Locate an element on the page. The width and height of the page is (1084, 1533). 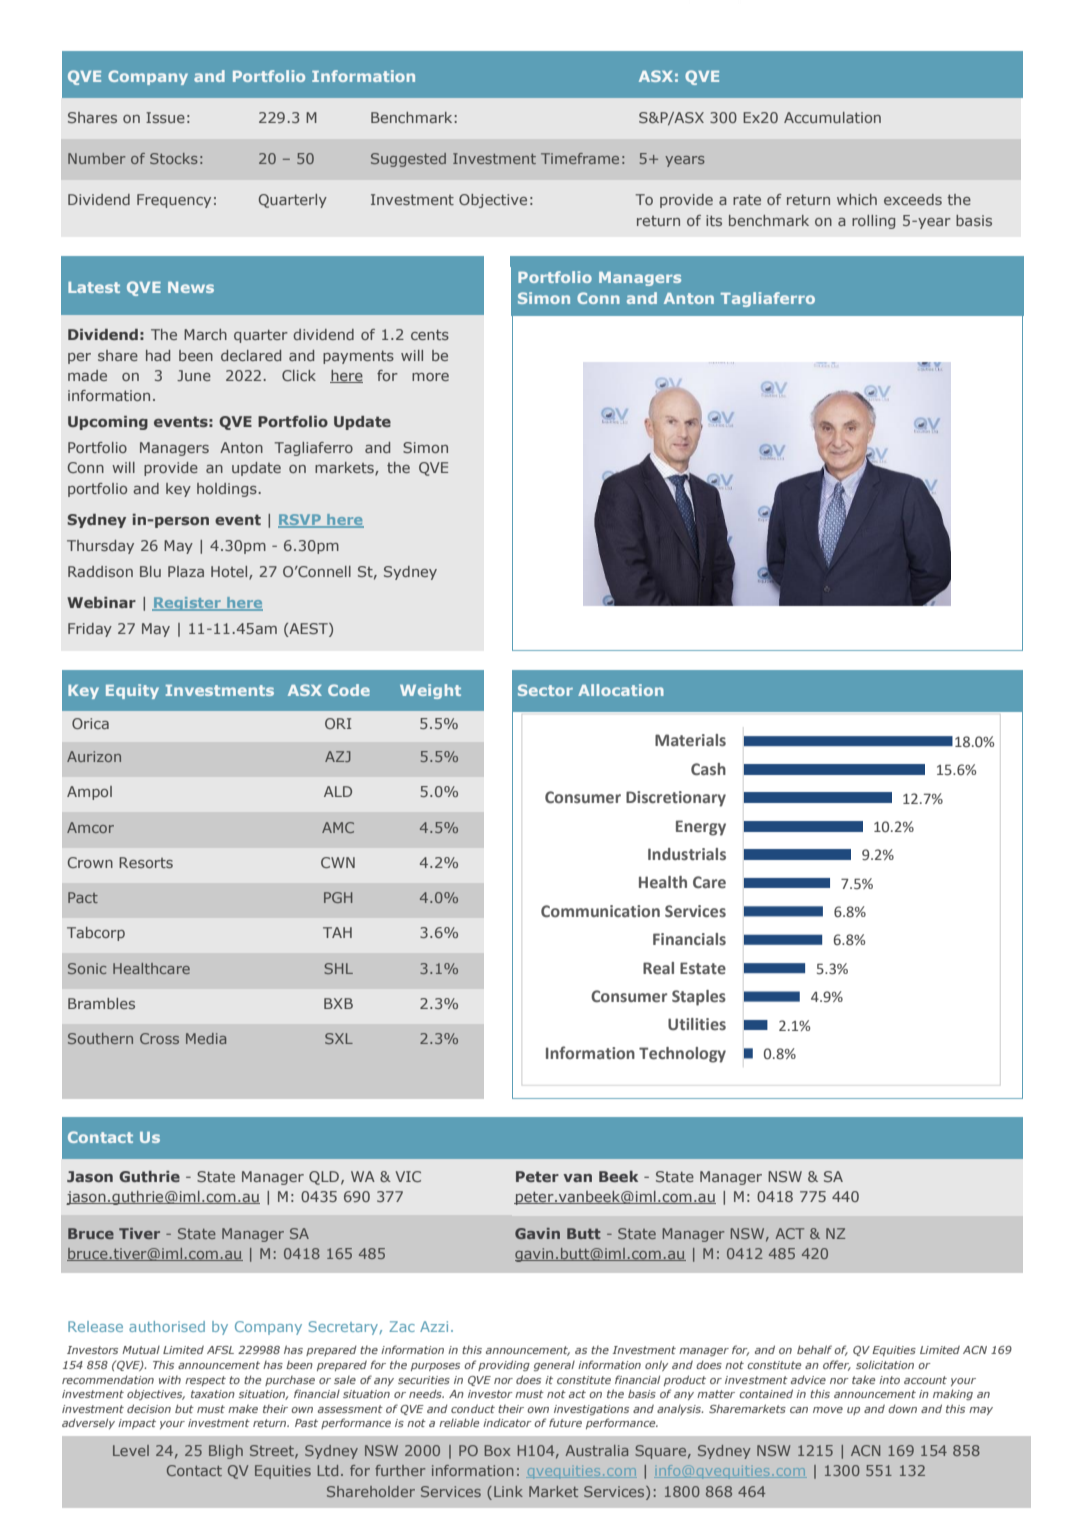
Timeframe is located at coordinates (580, 158).
